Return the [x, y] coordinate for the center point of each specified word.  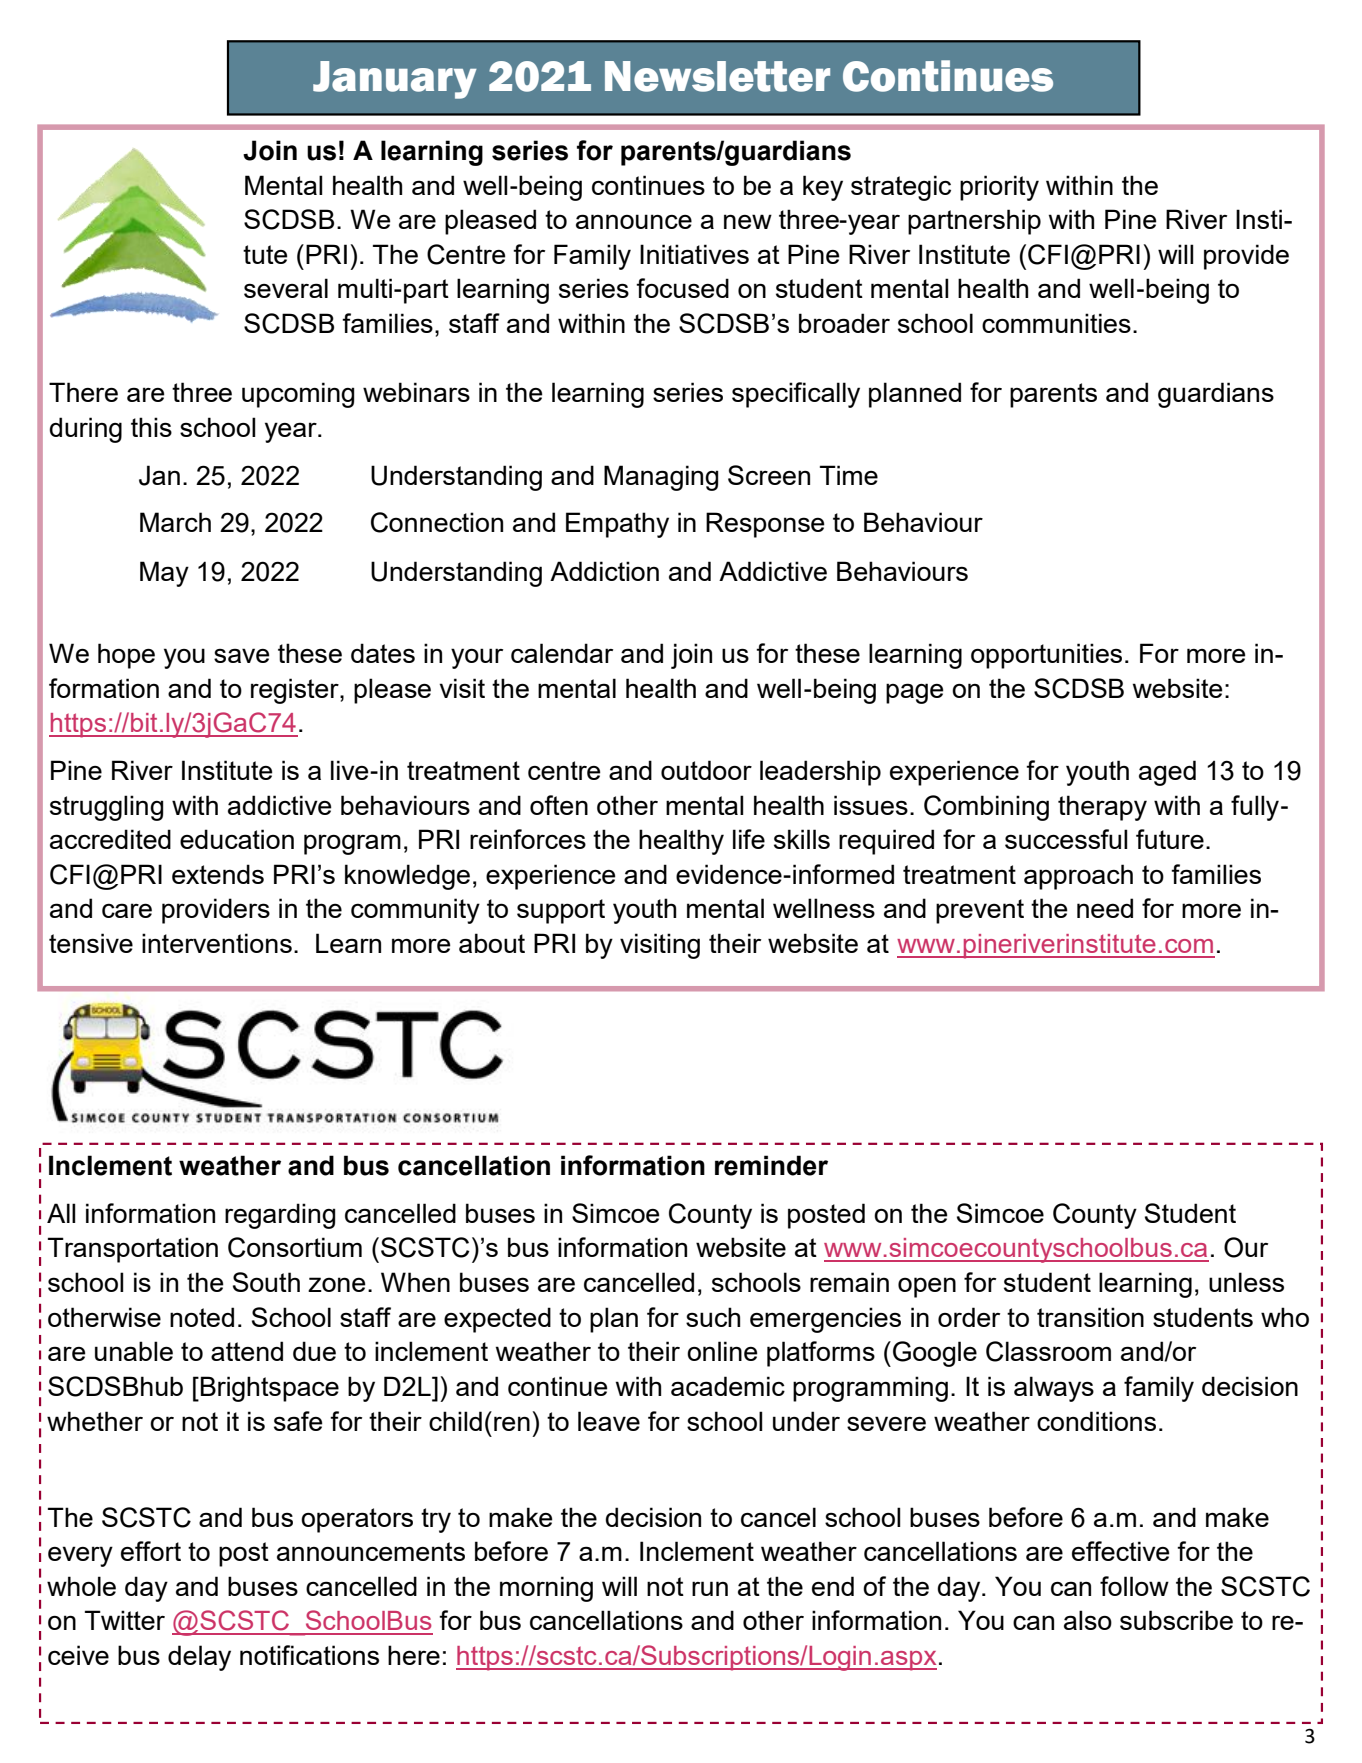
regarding [280, 1216]
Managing [661, 478]
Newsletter [717, 76]
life [749, 839]
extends [218, 874]
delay [199, 1658]
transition [1090, 1317]
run [710, 1588]
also [1088, 1620]
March [175, 522]
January [395, 80]
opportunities [1046, 656]
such [713, 1317]
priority [999, 188]
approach [1078, 877]
